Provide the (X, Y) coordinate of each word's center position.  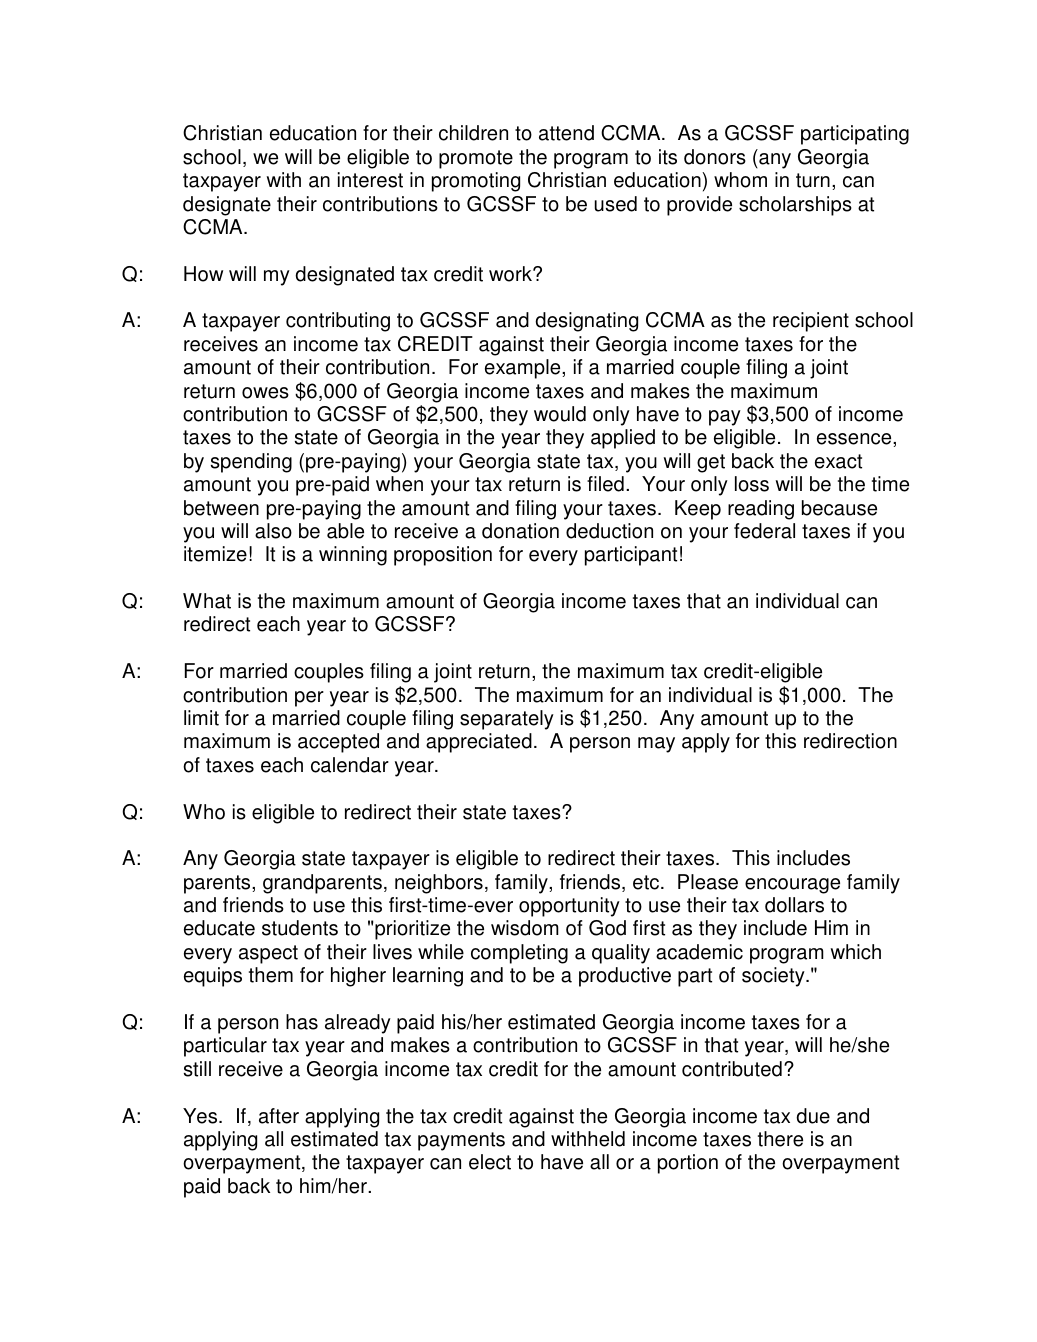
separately (507, 720)
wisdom (525, 928)
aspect (268, 954)
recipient (811, 322)
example (524, 369)
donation (520, 531)
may (656, 745)
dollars (794, 905)
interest (370, 180)
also (273, 531)
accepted (338, 743)
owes (265, 393)
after (279, 1116)
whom (740, 180)
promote (476, 159)
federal (764, 531)
